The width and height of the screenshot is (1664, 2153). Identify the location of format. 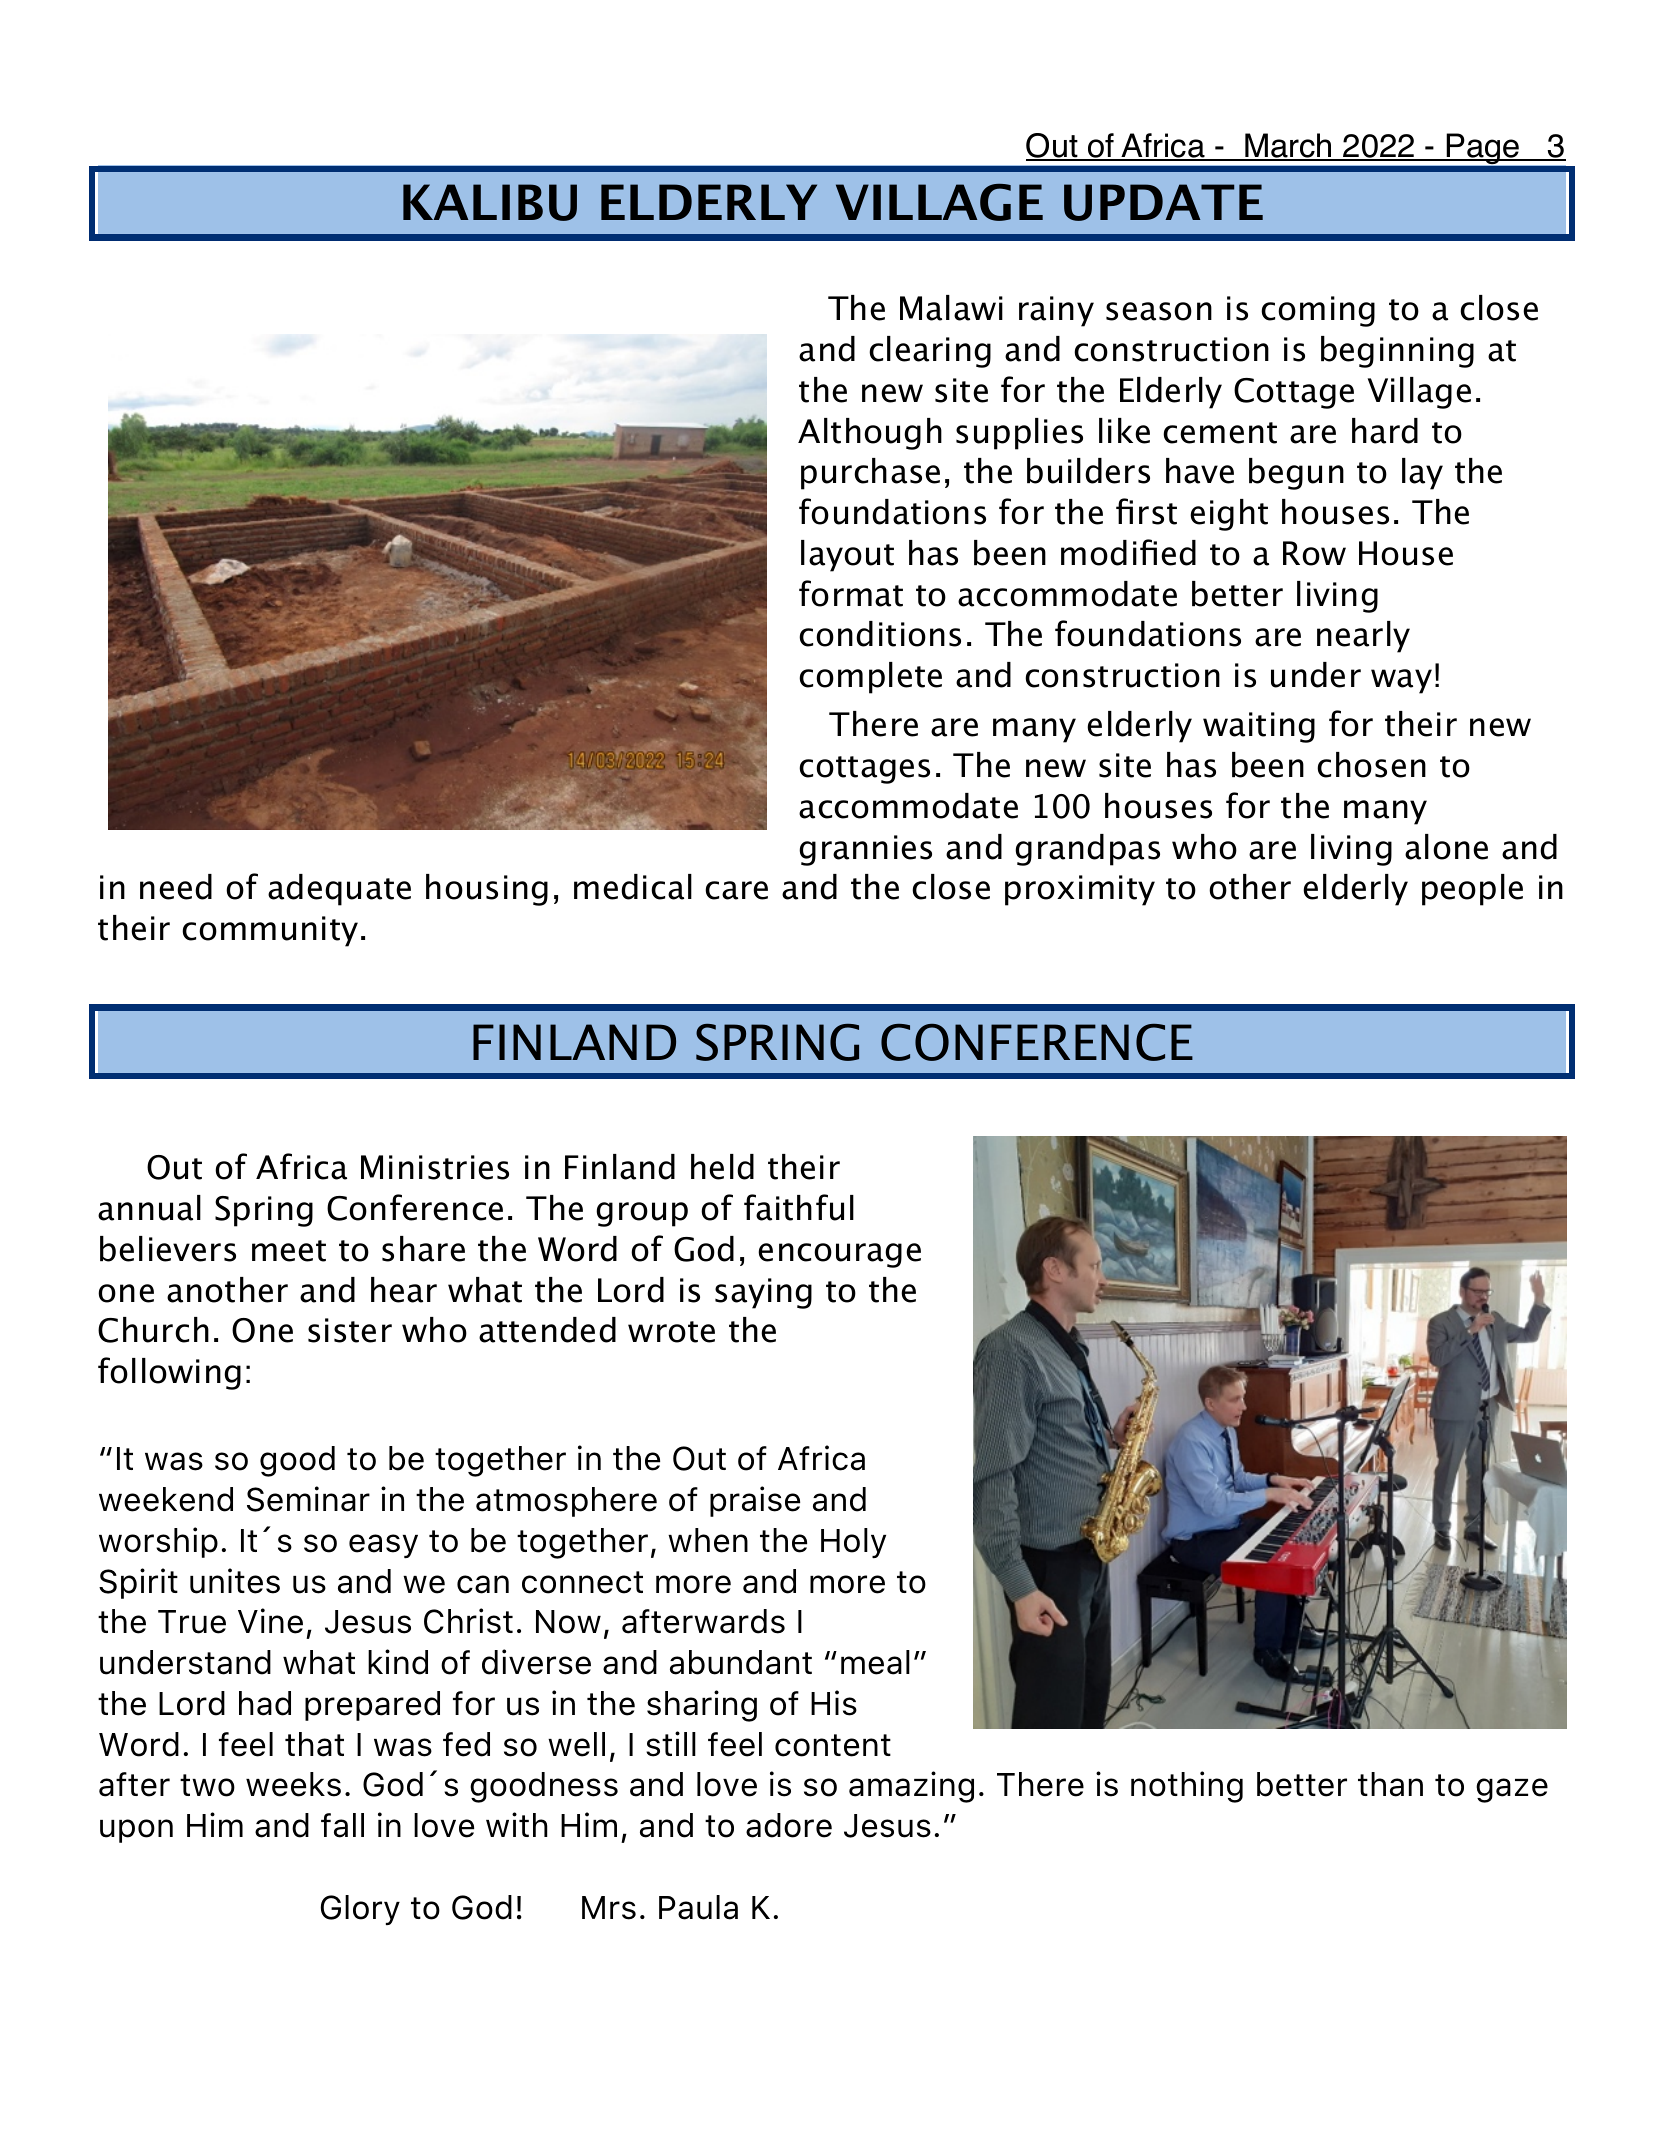
(851, 593).
